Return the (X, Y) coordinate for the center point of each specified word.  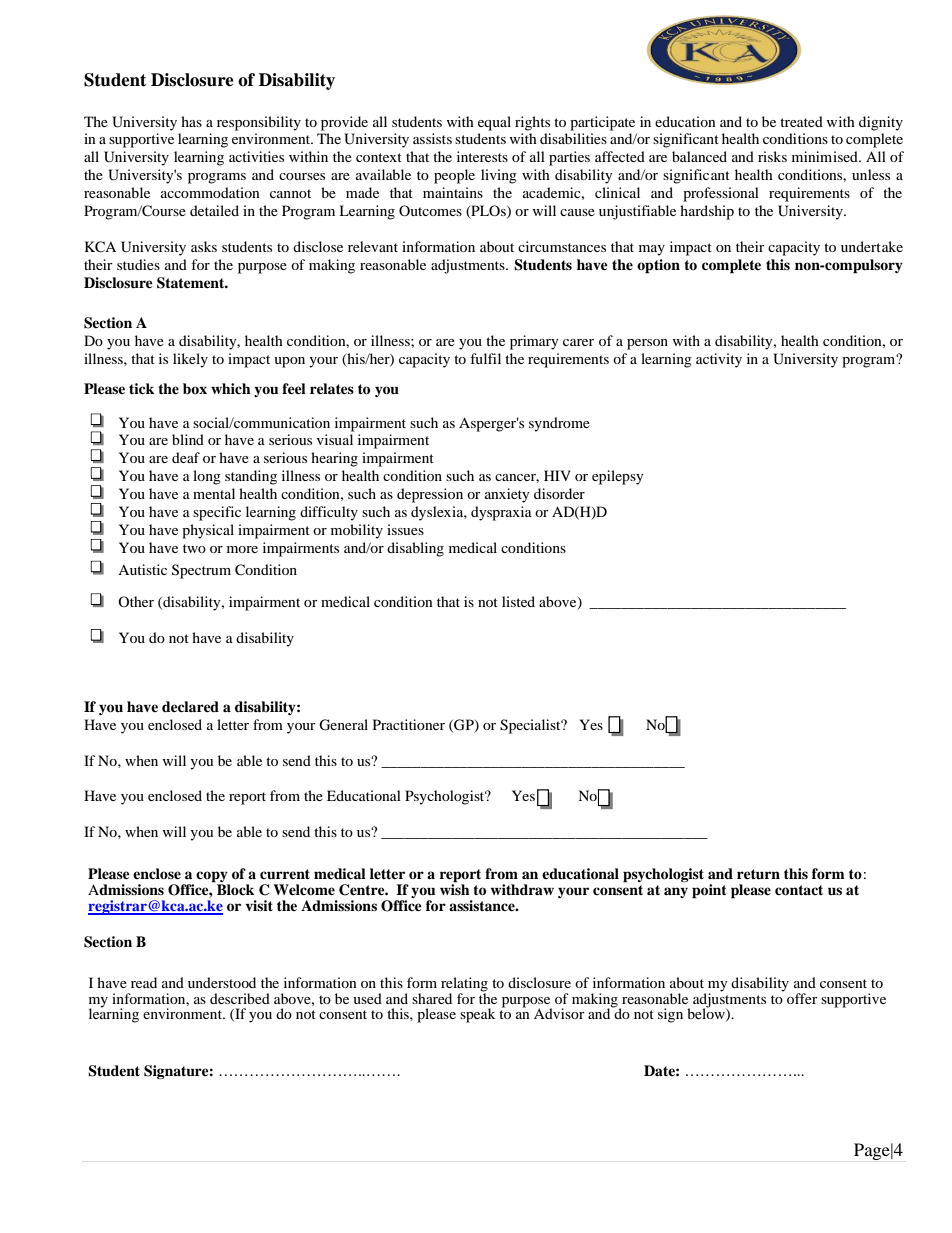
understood (222, 982)
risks (772, 156)
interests (482, 156)
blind (188, 439)
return (758, 874)
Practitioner (409, 724)
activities (256, 156)
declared (190, 706)
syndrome (559, 424)
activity (719, 360)
